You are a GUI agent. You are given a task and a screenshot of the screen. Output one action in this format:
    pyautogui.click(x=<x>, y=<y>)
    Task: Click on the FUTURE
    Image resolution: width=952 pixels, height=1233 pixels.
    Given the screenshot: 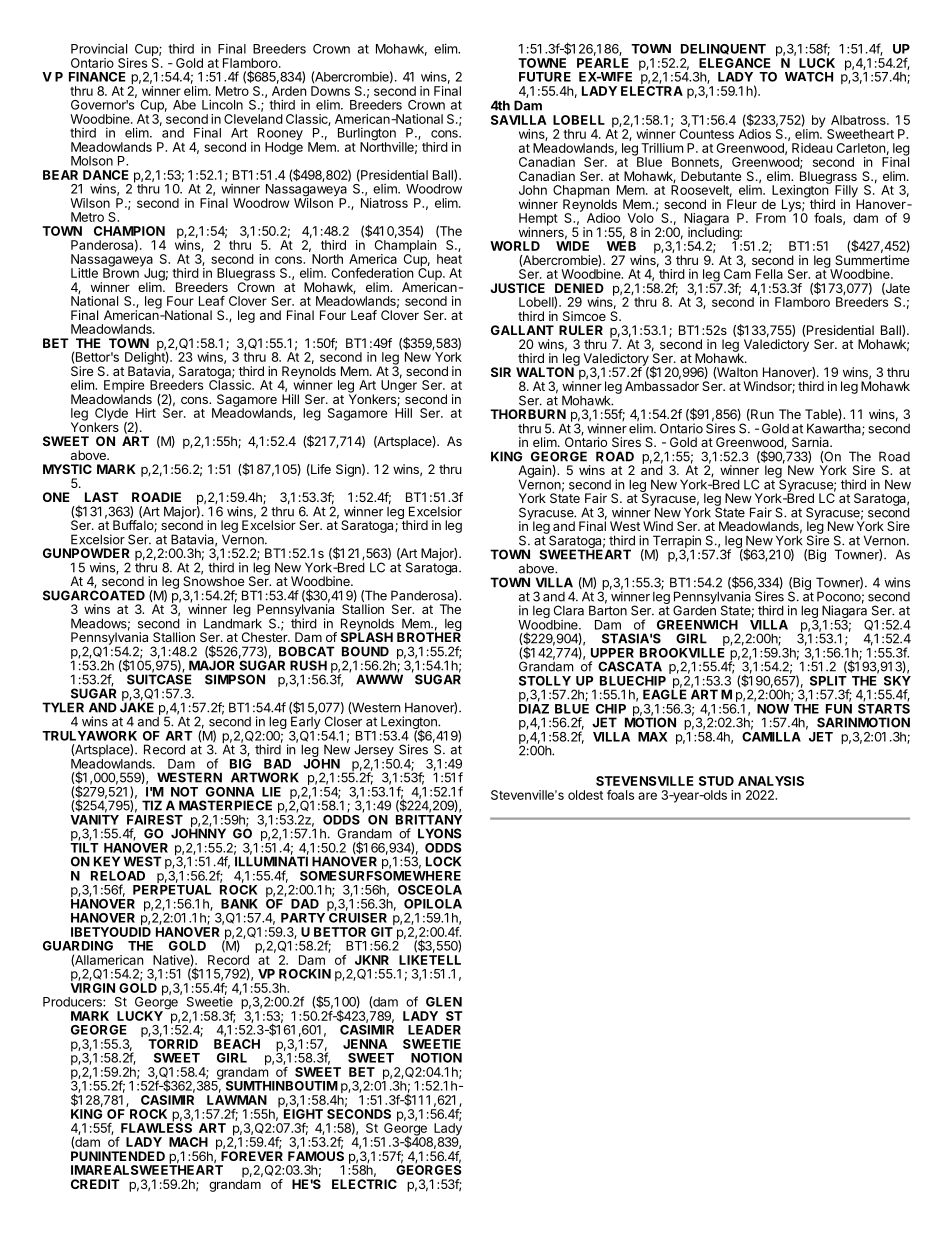 What is the action you would take?
    pyautogui.click(x=545, y=77)
